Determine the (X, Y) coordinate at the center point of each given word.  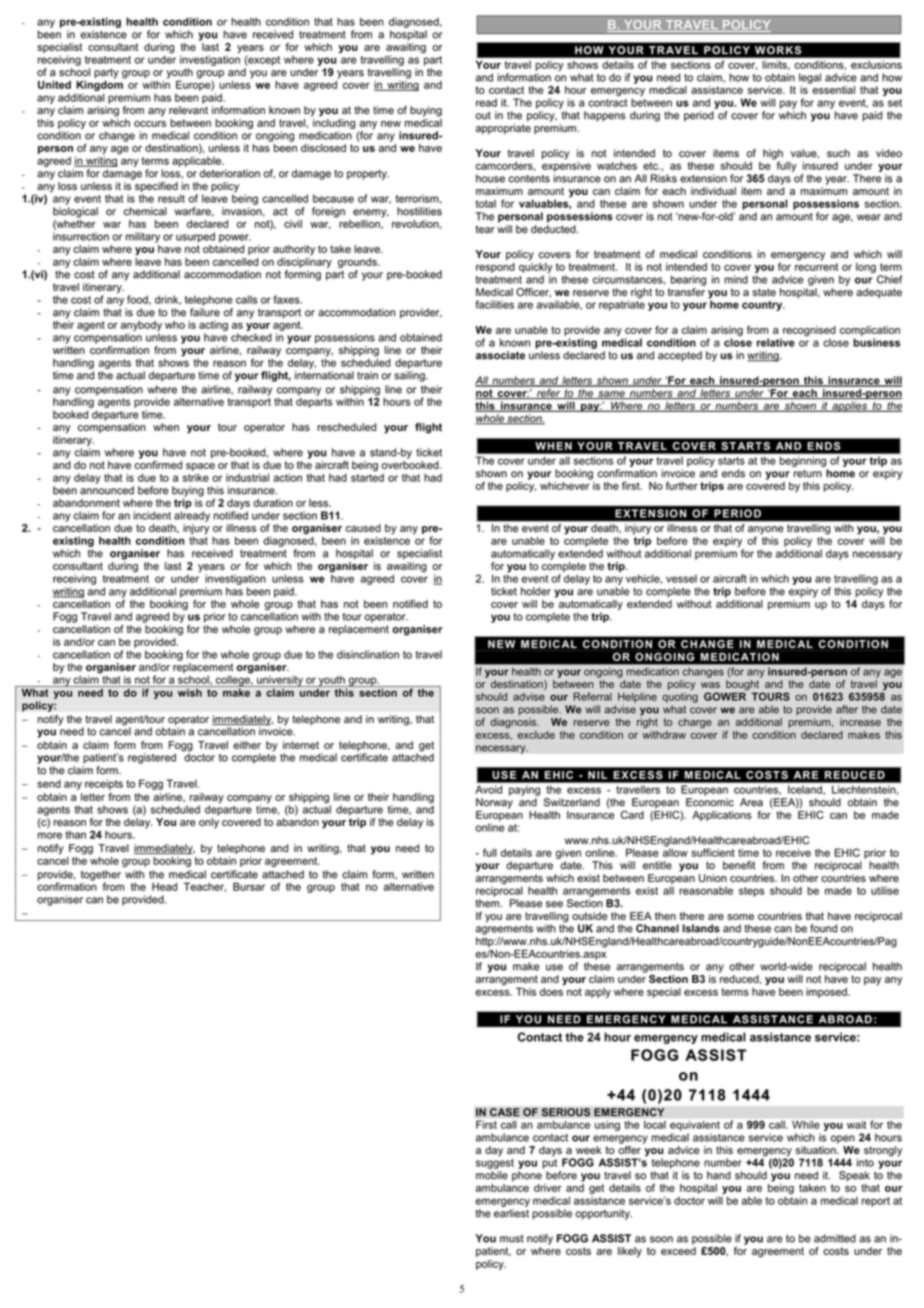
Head (164, 887)
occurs (150, 124)
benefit (739, 865)
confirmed (158, 463)
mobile (492, 1175)
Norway (494, 803)
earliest (511, 1213)
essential (833, 90)
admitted (835, 1238)
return (808, 474)
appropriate (503, 129)
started (367, 476)
